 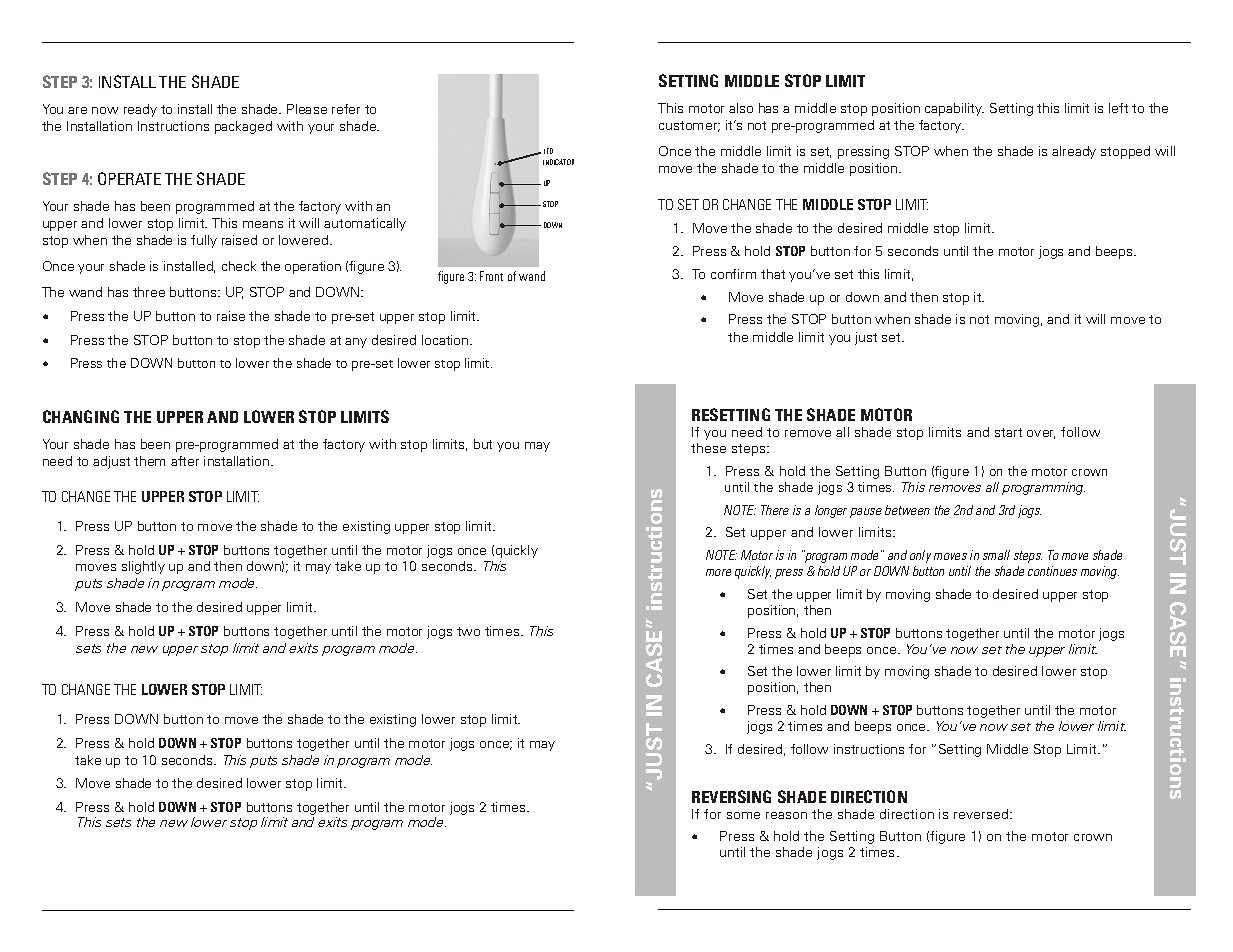 What do you see at coordinates (954, 109) in the document?
I see `capability` at bounding box center [954, 109].
